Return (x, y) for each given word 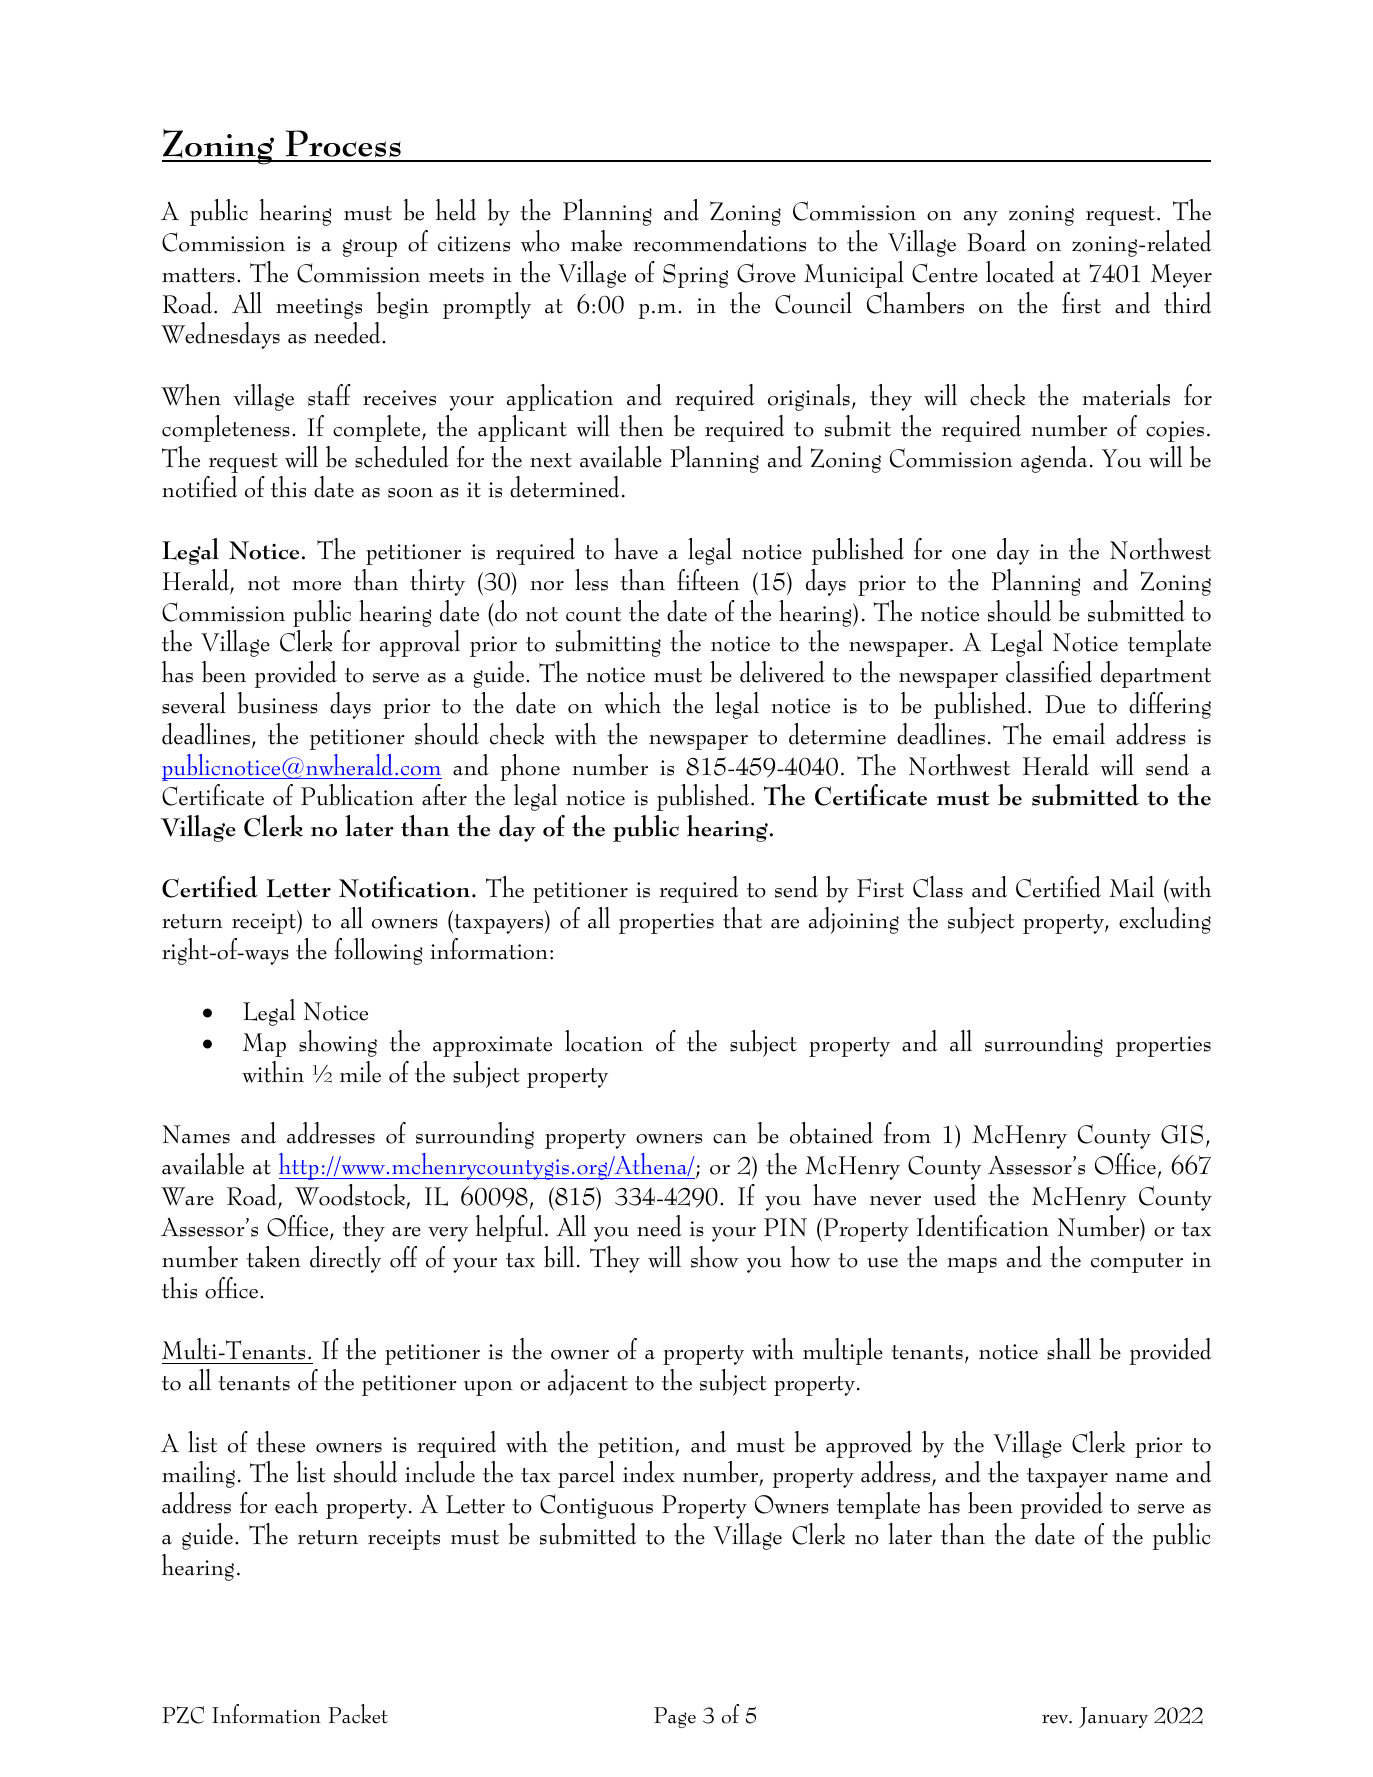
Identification (983, 1226)
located (1020, 272)
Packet (358, 1714)
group (370, 248)
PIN (785, 1227)
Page (675, 1717)
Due (1065, 704)
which (632, 703)
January (1113, 1717)
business (278, 703)
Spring (695, 276)
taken (273, 1257)
